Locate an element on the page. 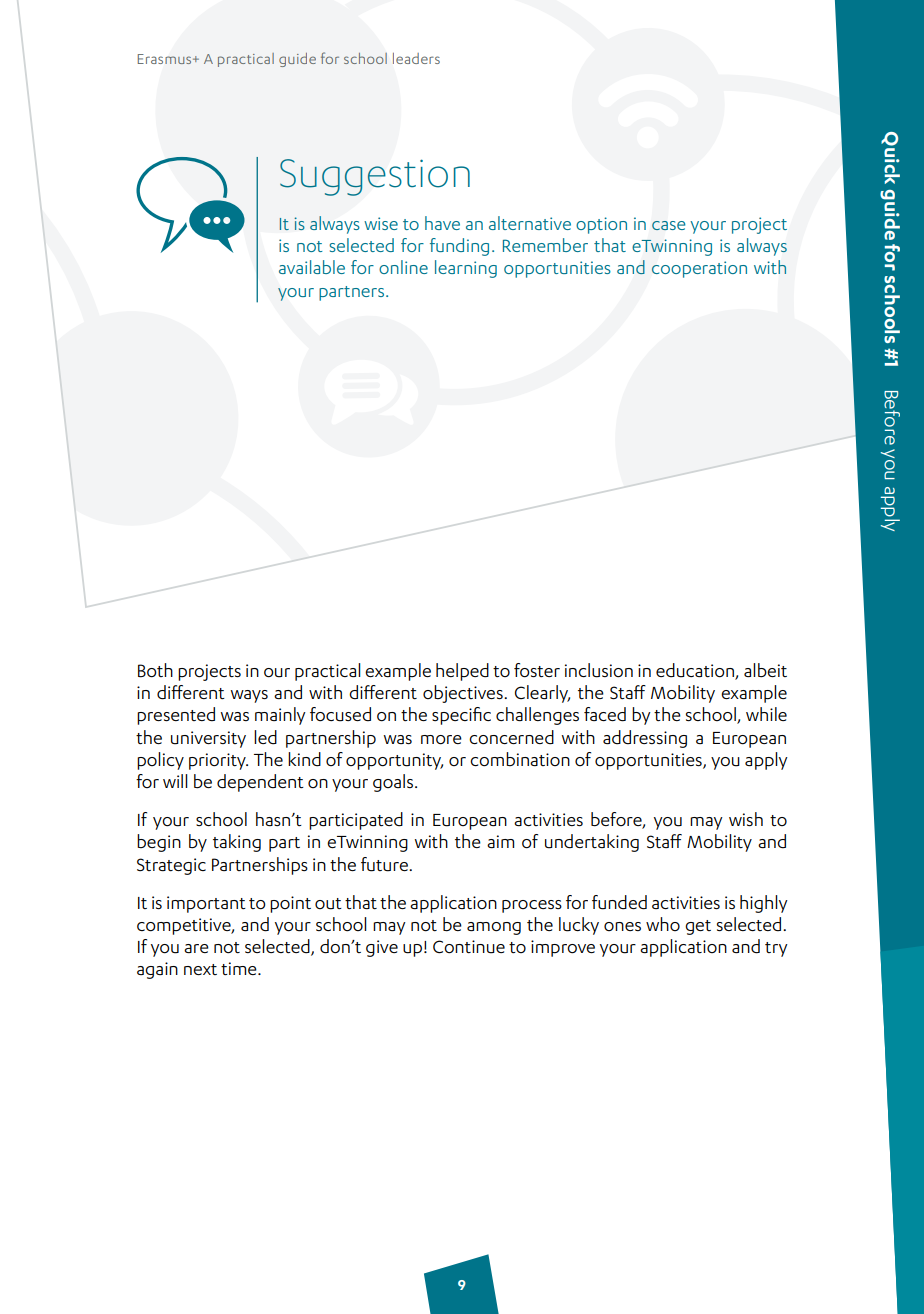 The width and height of the page is (924, 1314). education is located at coordinates (696, 671).
